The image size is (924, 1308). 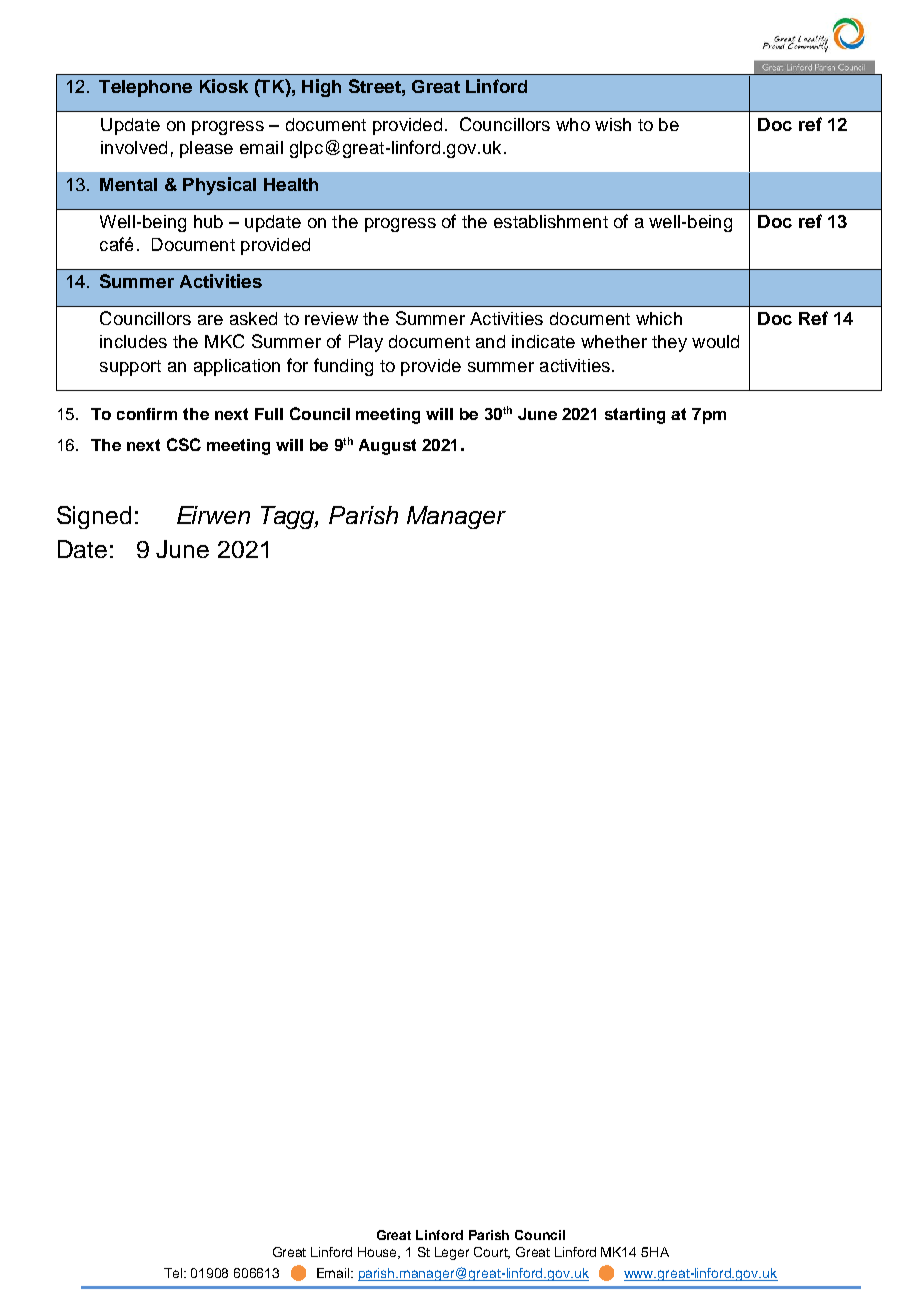 What do you see at coordinates (184, 444) in the screenshot?
I see `CSC` at bounding box center [184, 444].
